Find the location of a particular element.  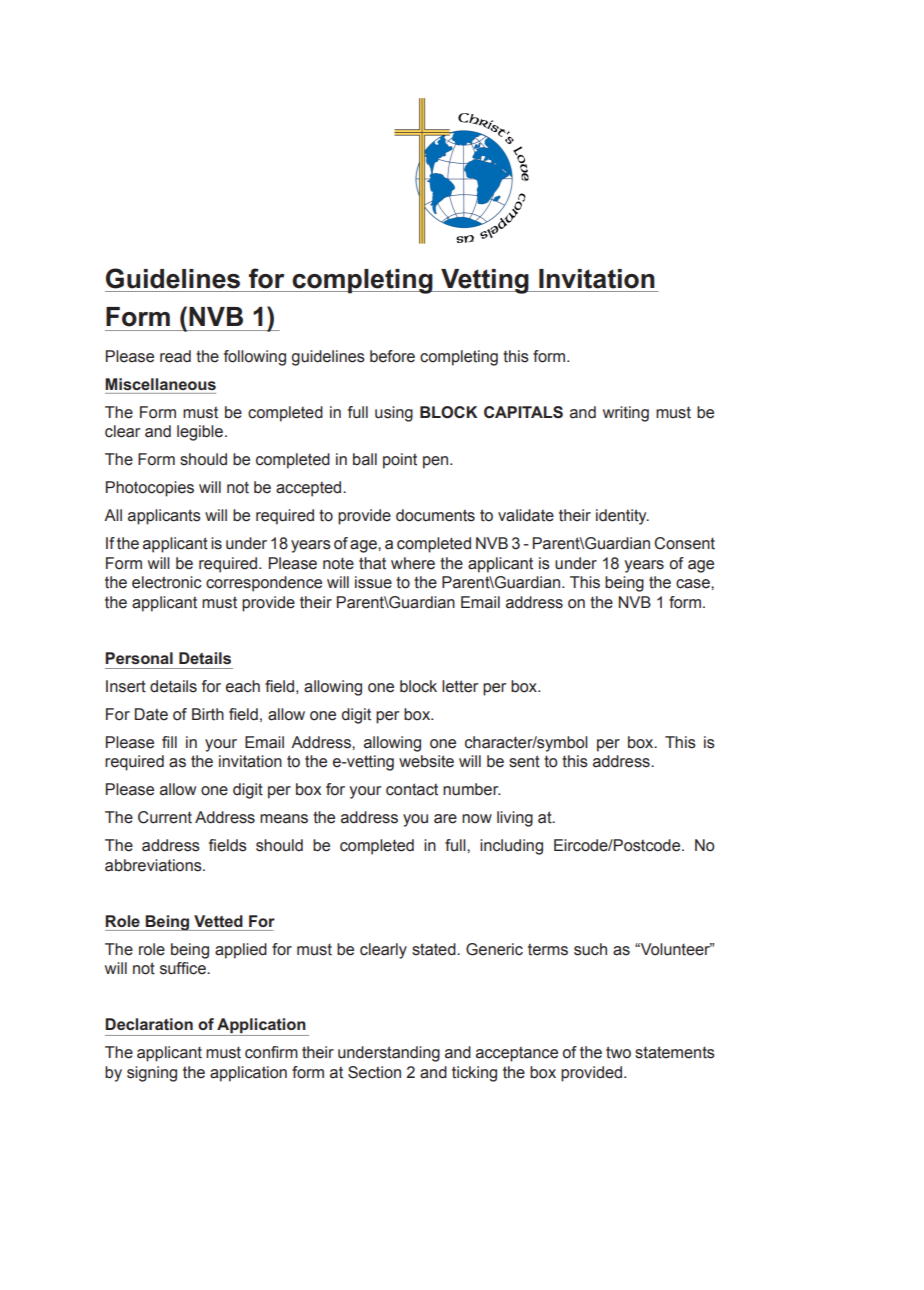

Birth is located at coordinates (208, 714).
